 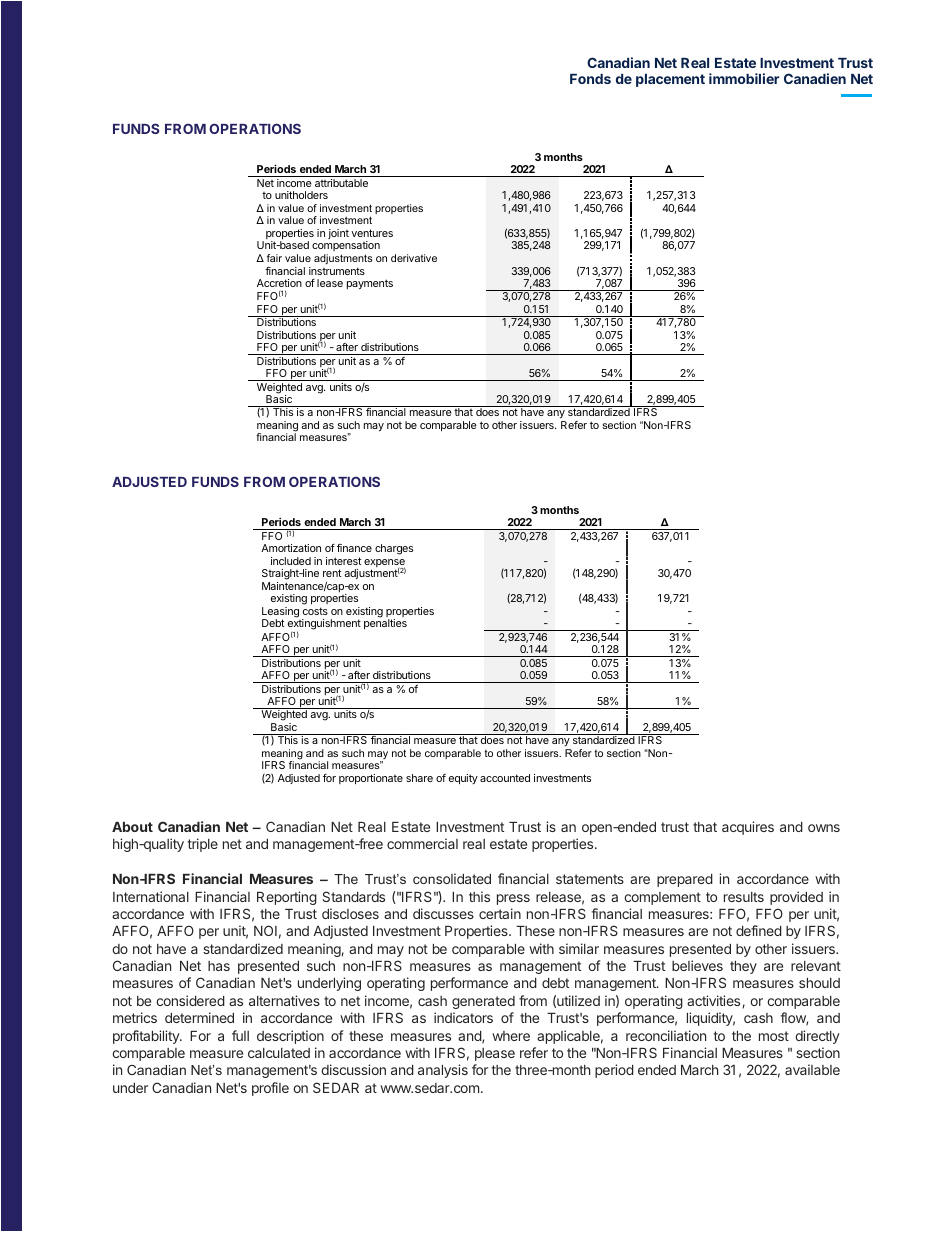 I want to click on full, so click(x=240, y=1035).
